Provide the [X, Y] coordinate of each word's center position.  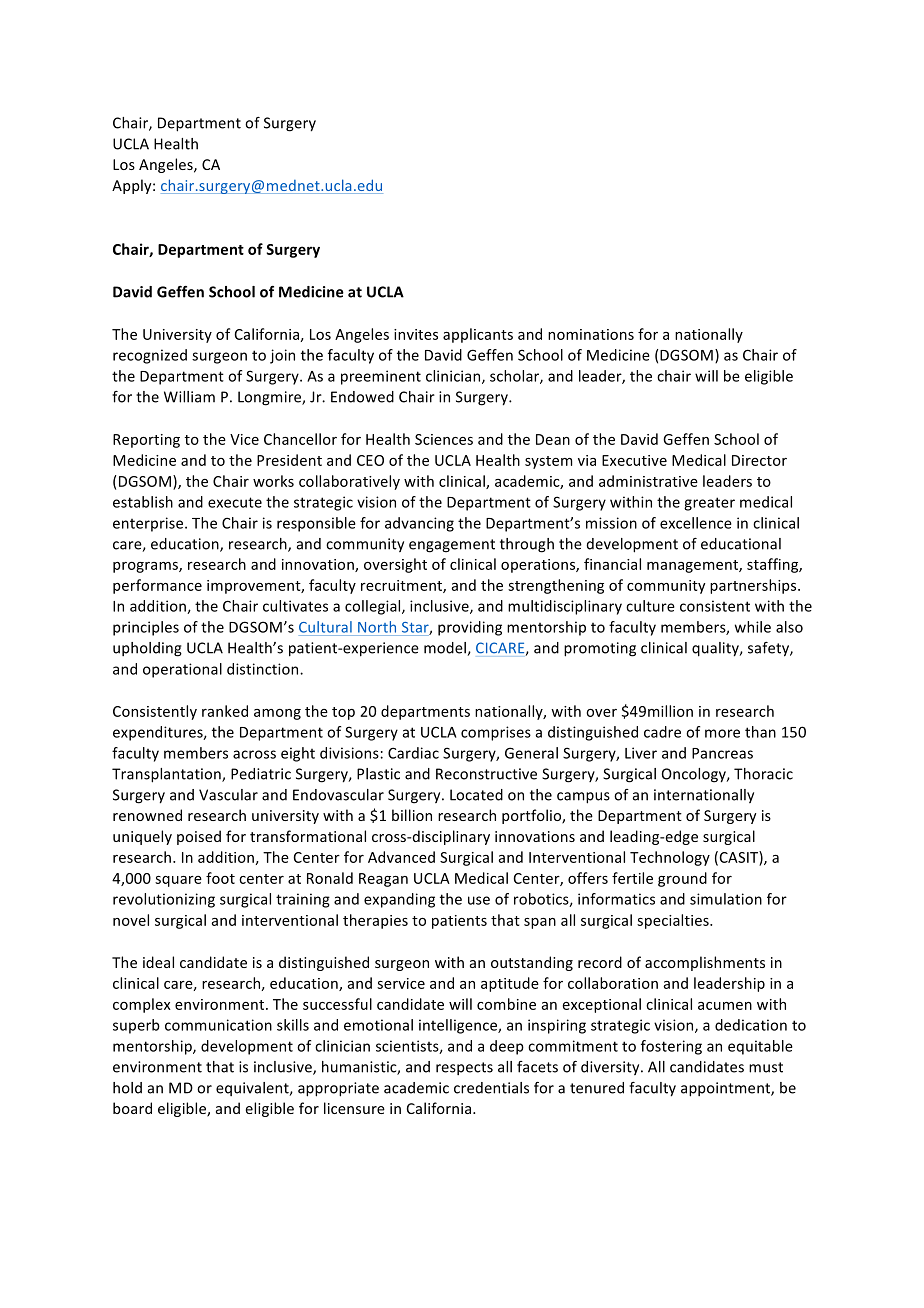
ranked [225, 711]
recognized [150, 356]
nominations [591, 334]
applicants [478, 335]
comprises [496, 733]
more [722, 733]
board [132, 1108]
